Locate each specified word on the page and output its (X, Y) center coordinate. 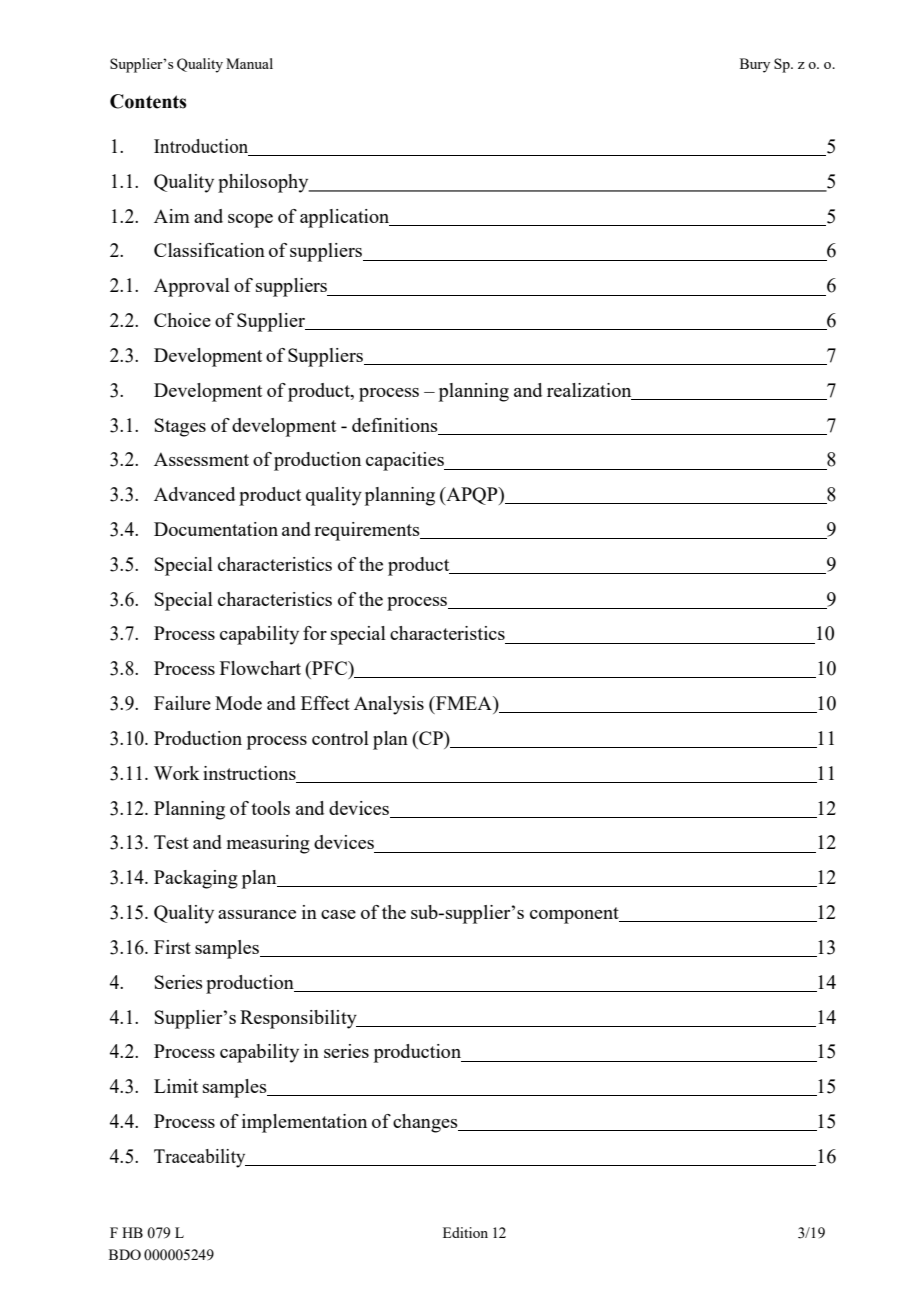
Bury (755, 65)
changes (426, 1123)
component (575, 915)
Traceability (201, 1158)
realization (590, 391)
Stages (180, 427)
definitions (395, 425)
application (346, 218)
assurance (257, 914)
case (338, 914)
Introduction (202, 147)
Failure (182, 703)
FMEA (464, 703)
